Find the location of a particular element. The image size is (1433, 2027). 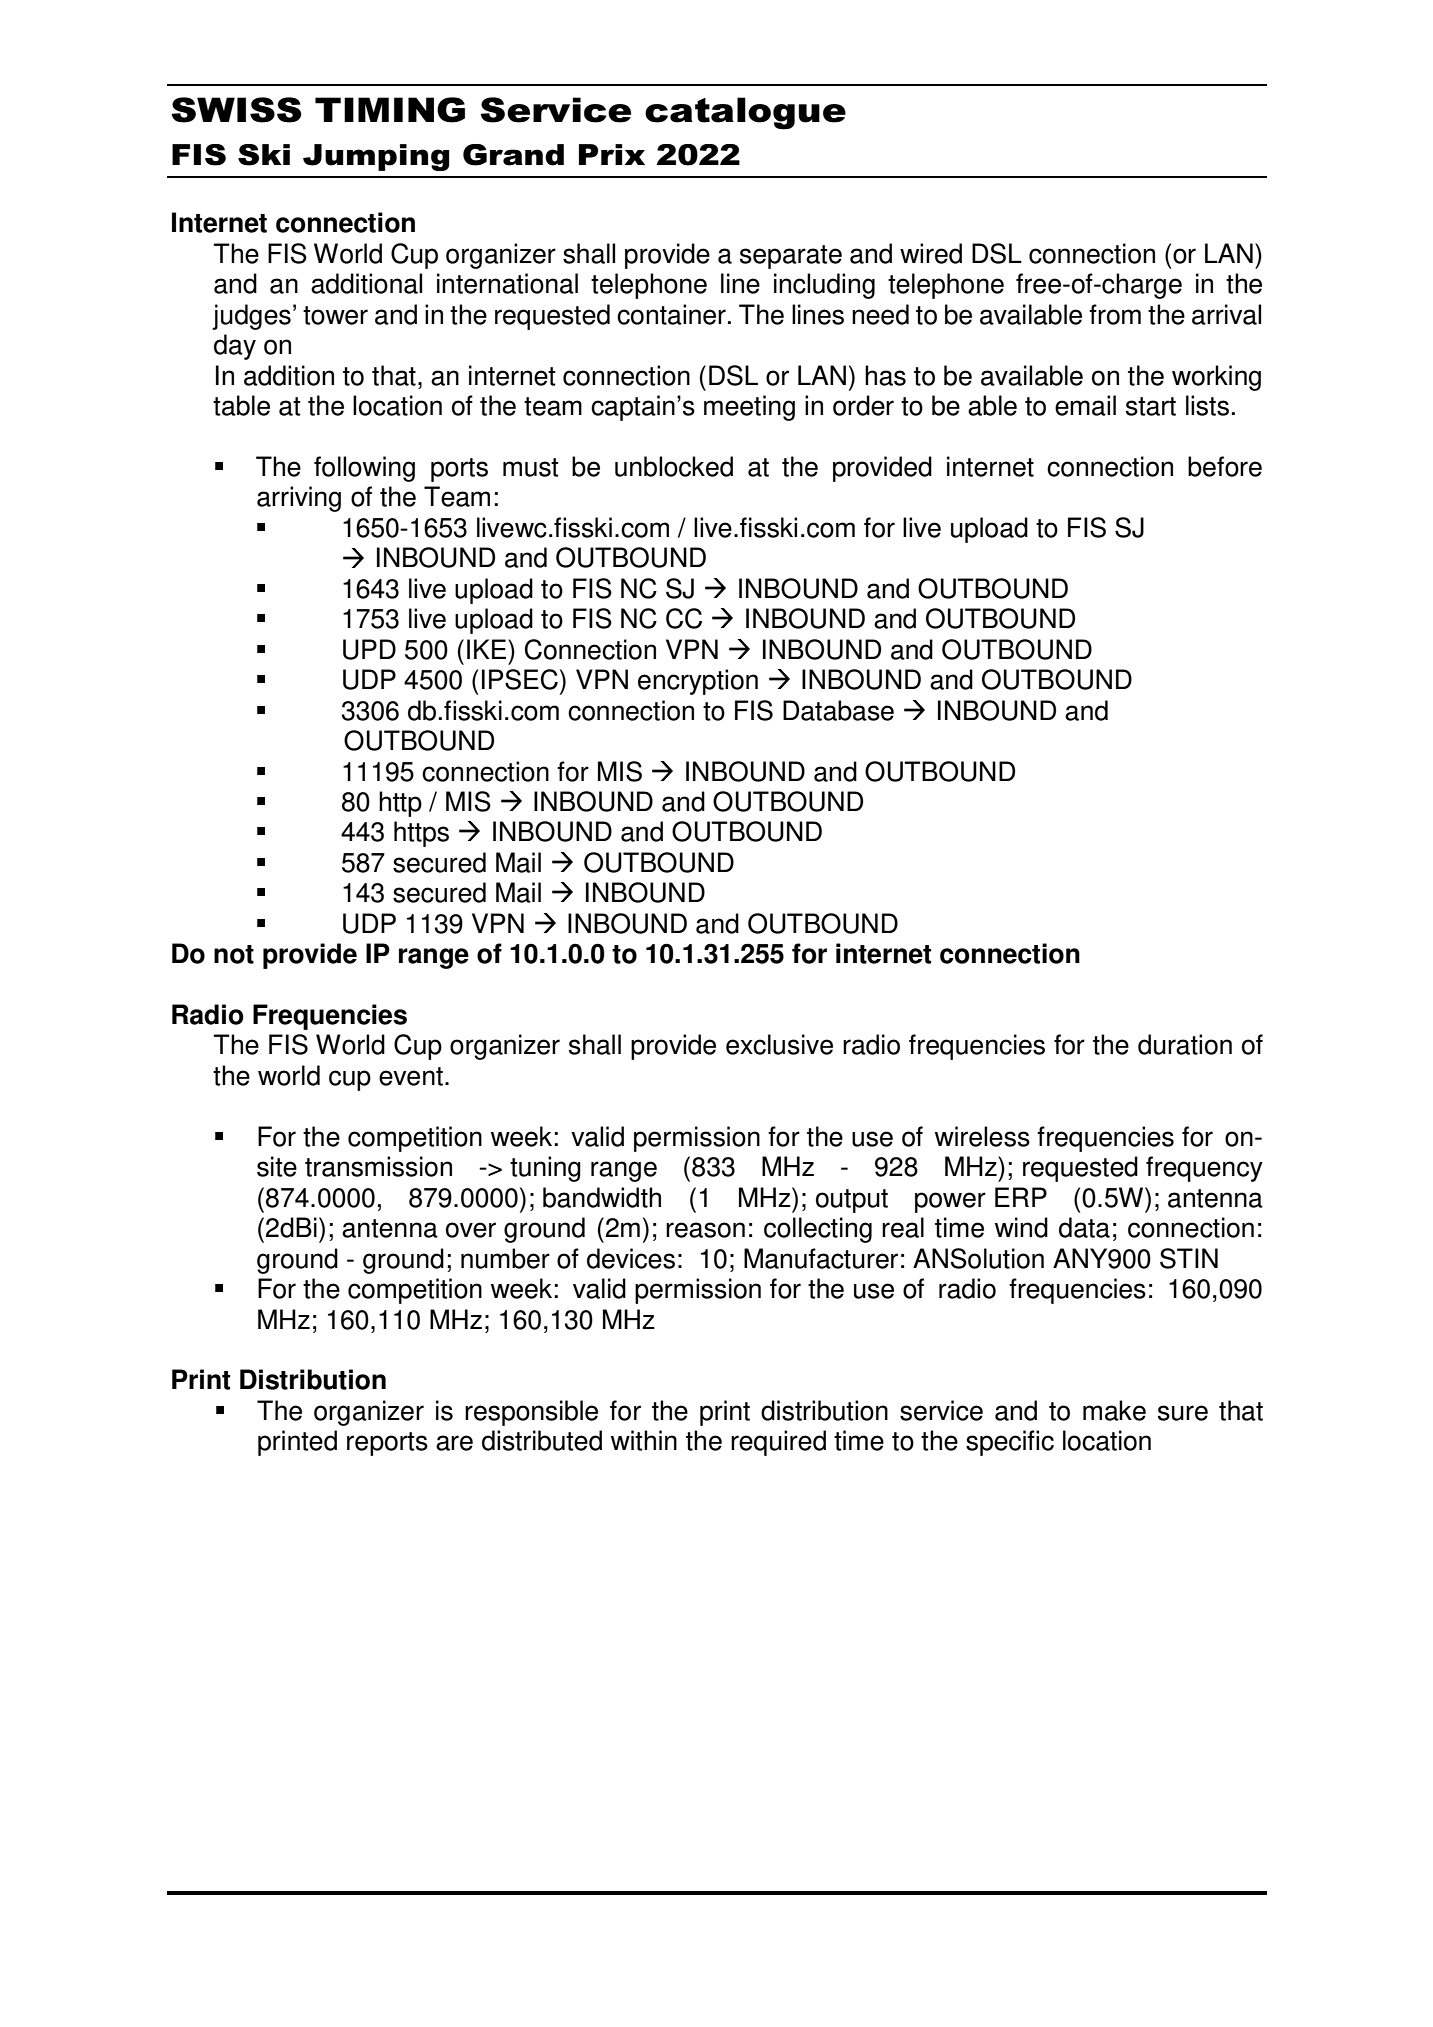

container is located at coordinates (671, 314).
